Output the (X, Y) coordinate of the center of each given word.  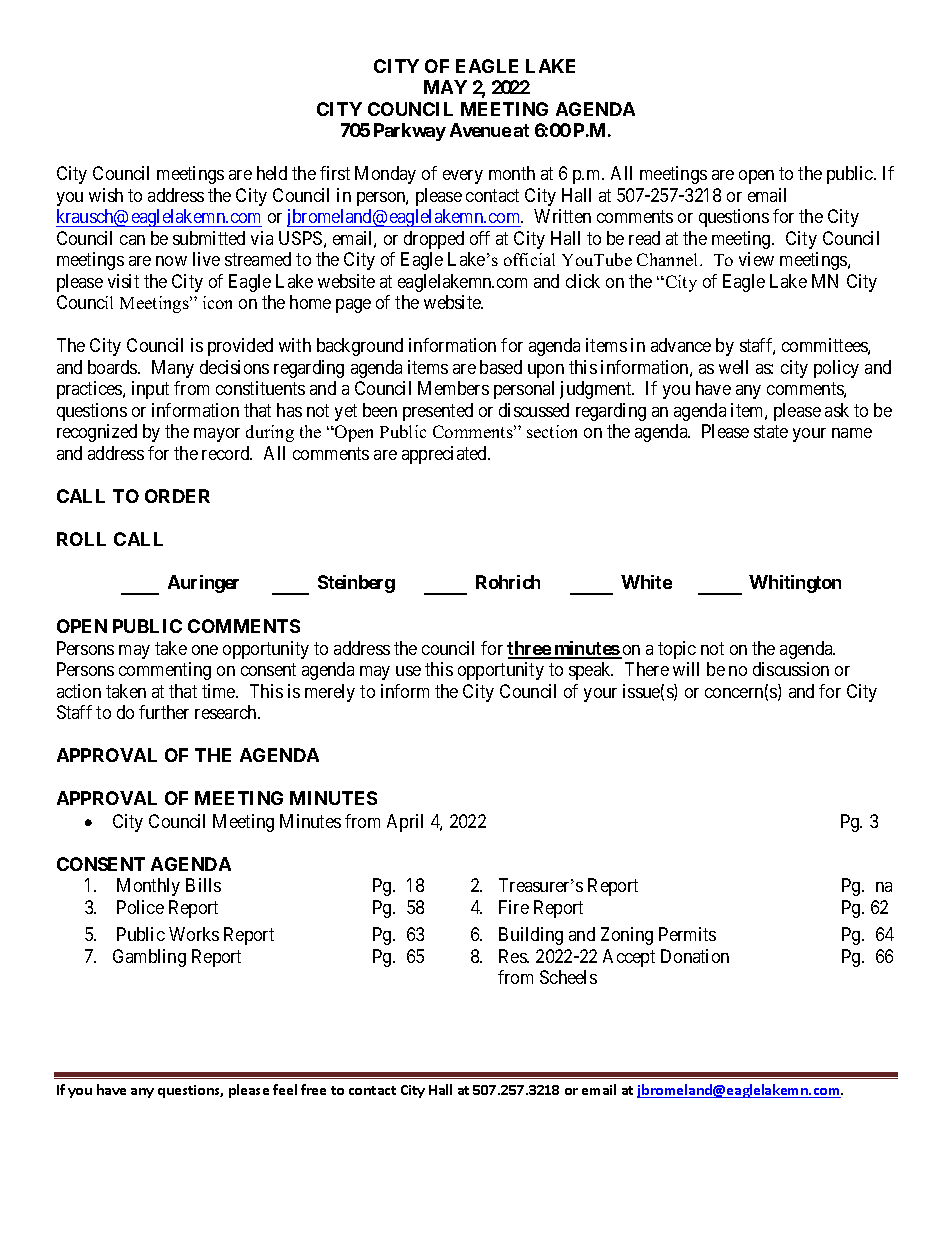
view (756, 259)
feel (285, 1089)
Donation (695, 956)
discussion (791, 669)
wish (106, 195)
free (313, 1089)
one (205, 650)
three (529, 649)
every (463, 177)
